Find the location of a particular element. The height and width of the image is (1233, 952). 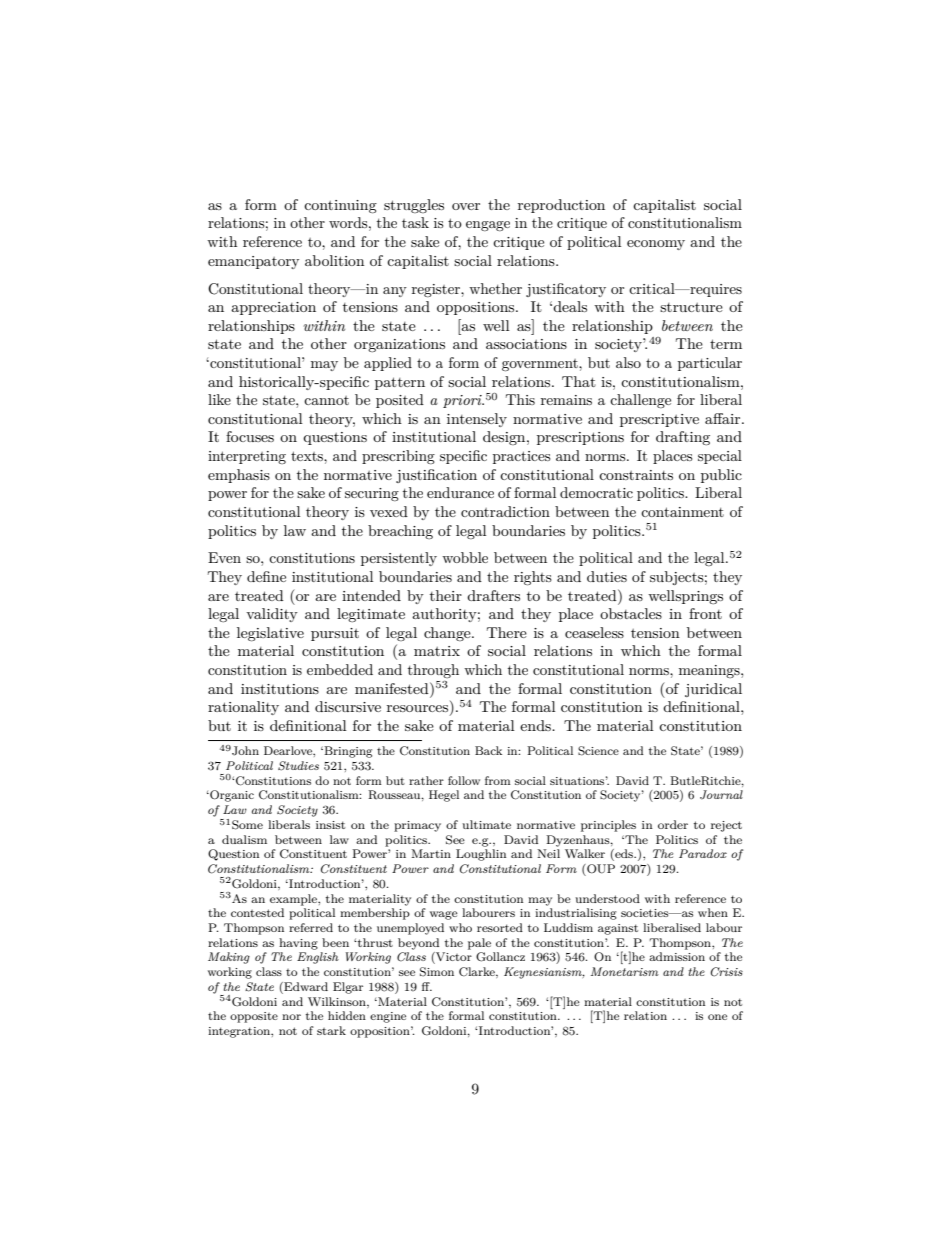

economy is located at coordinates (656, 245).
